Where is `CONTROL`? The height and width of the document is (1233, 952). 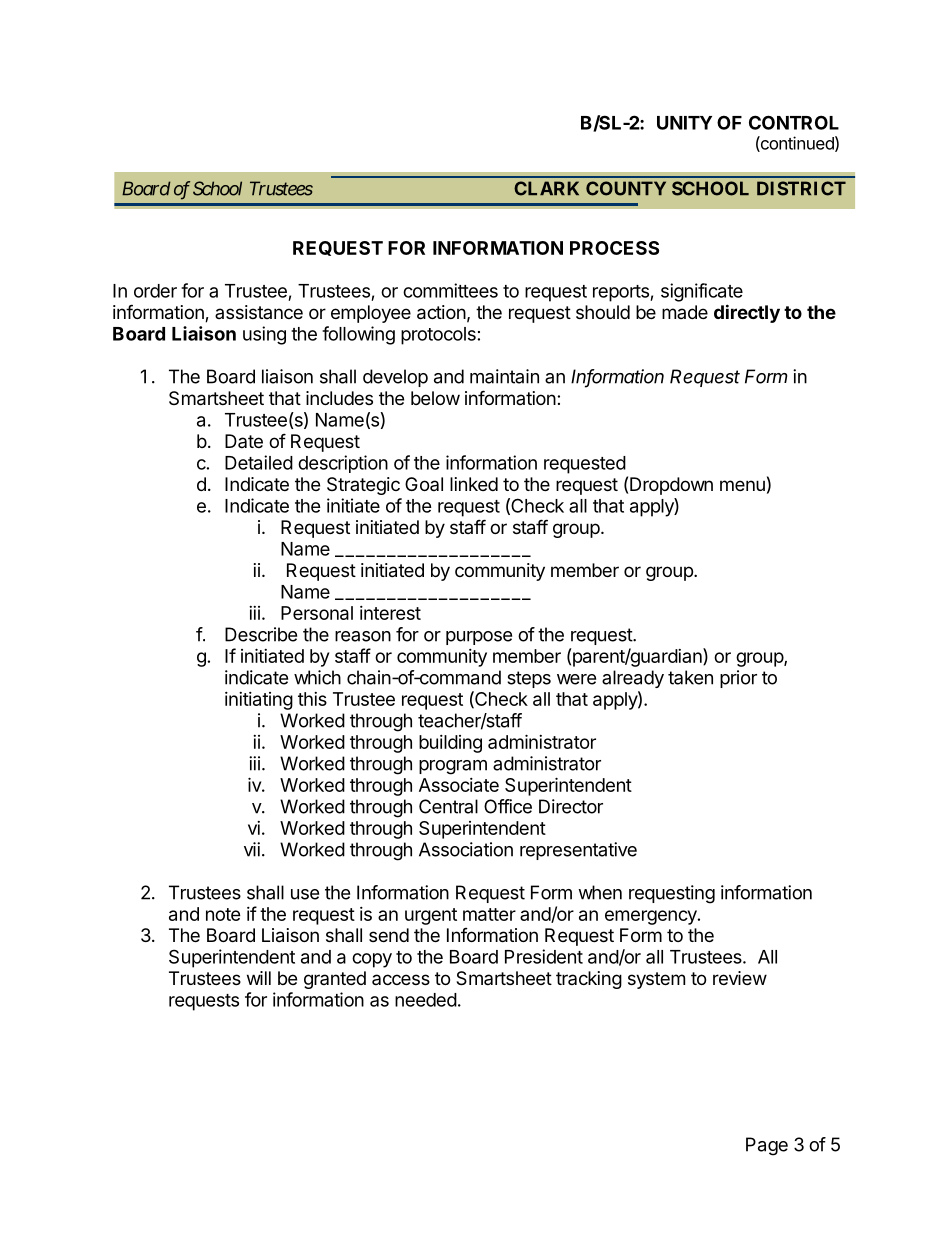 CONTROL is located at coordinates (794, 122).
